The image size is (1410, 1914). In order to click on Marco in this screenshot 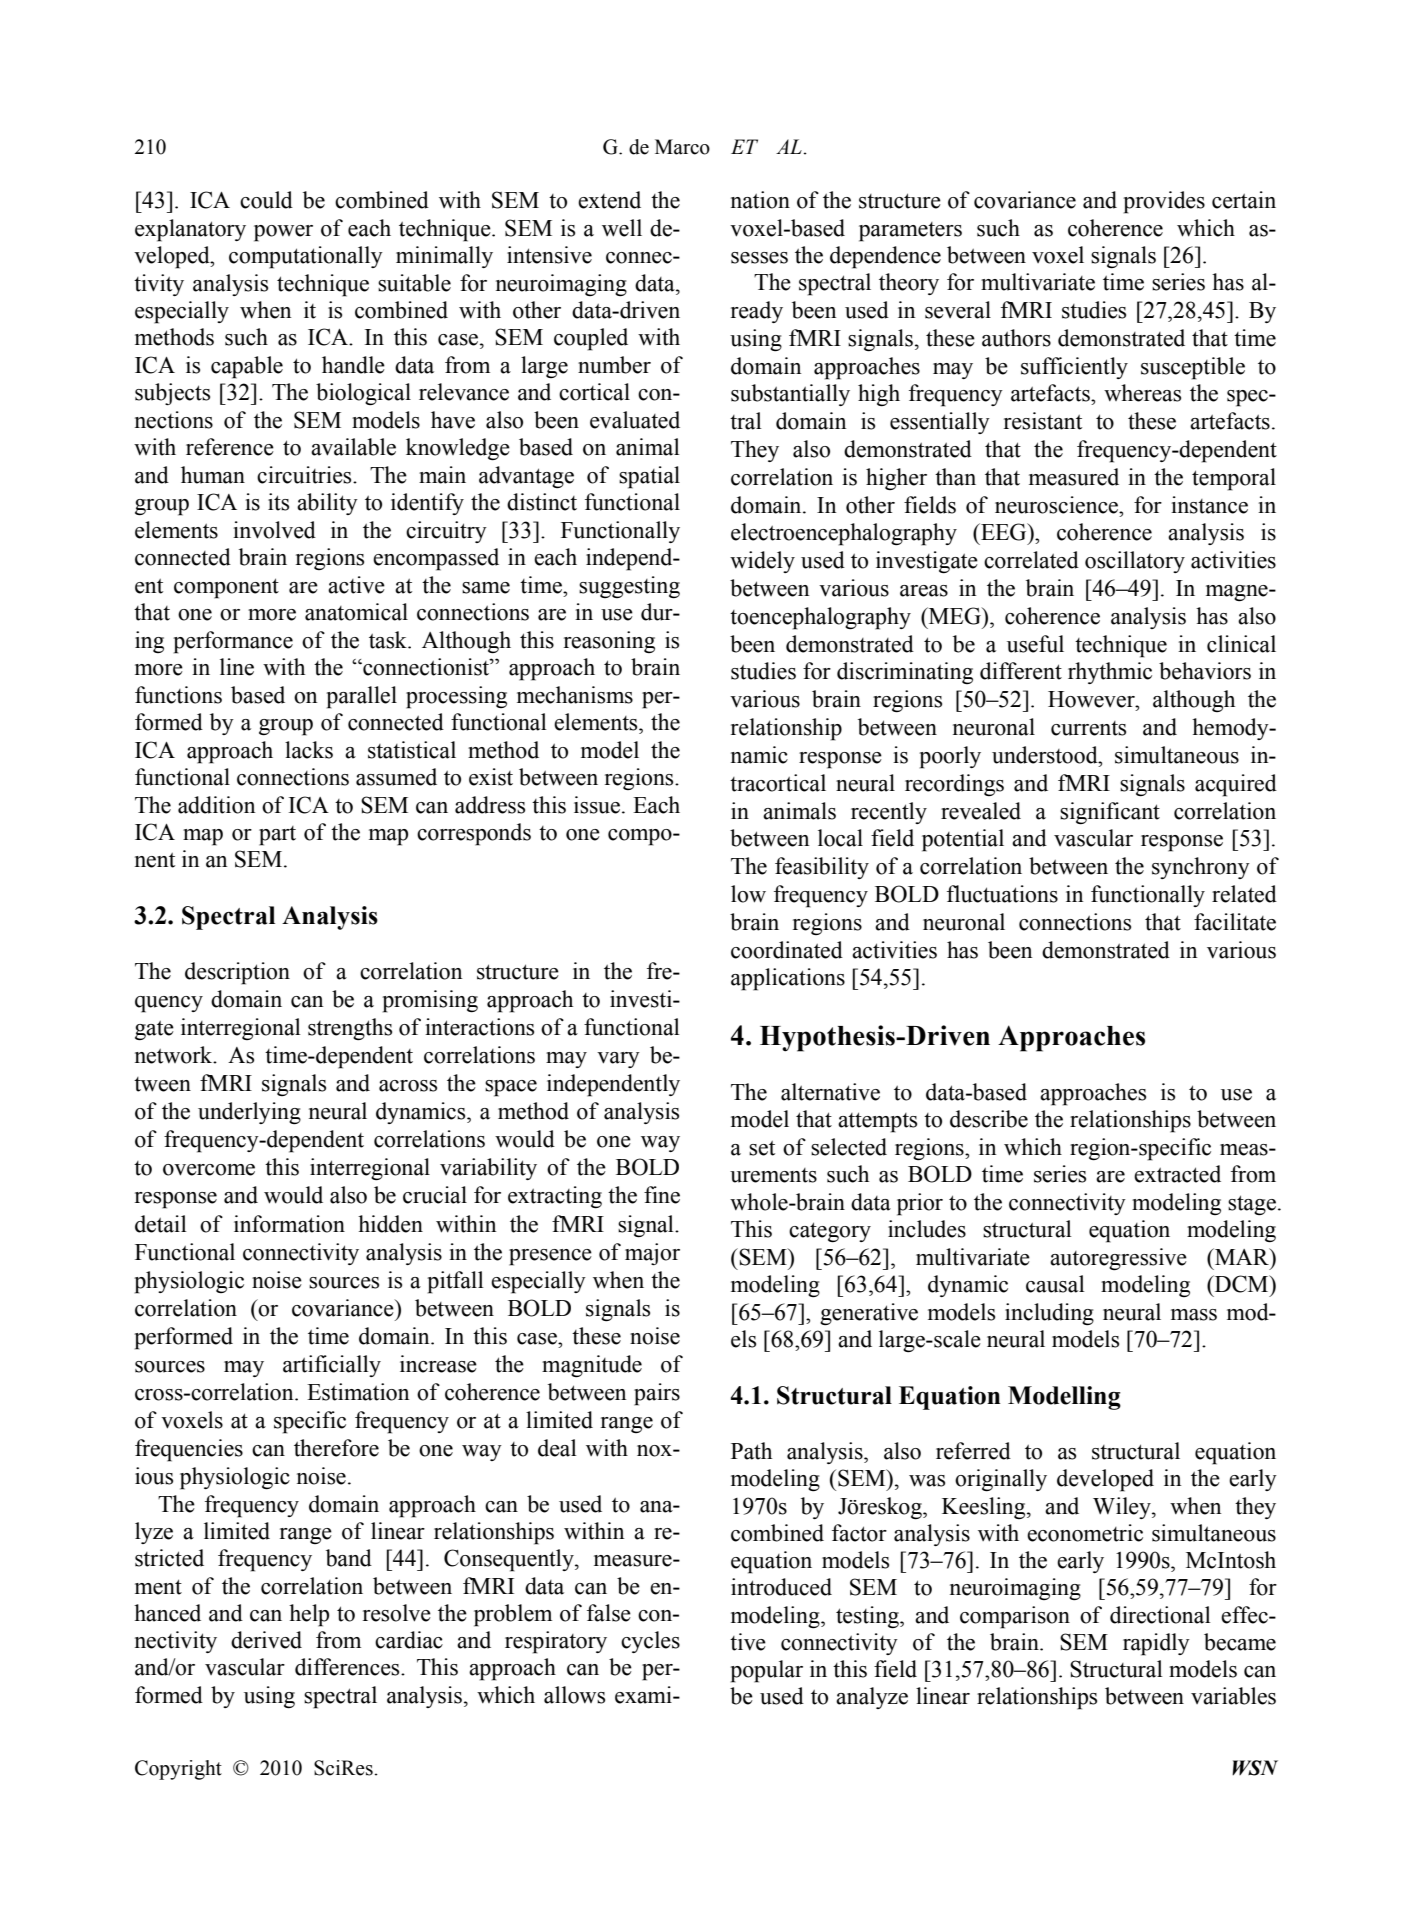, I will do `click(682, 147)`.
